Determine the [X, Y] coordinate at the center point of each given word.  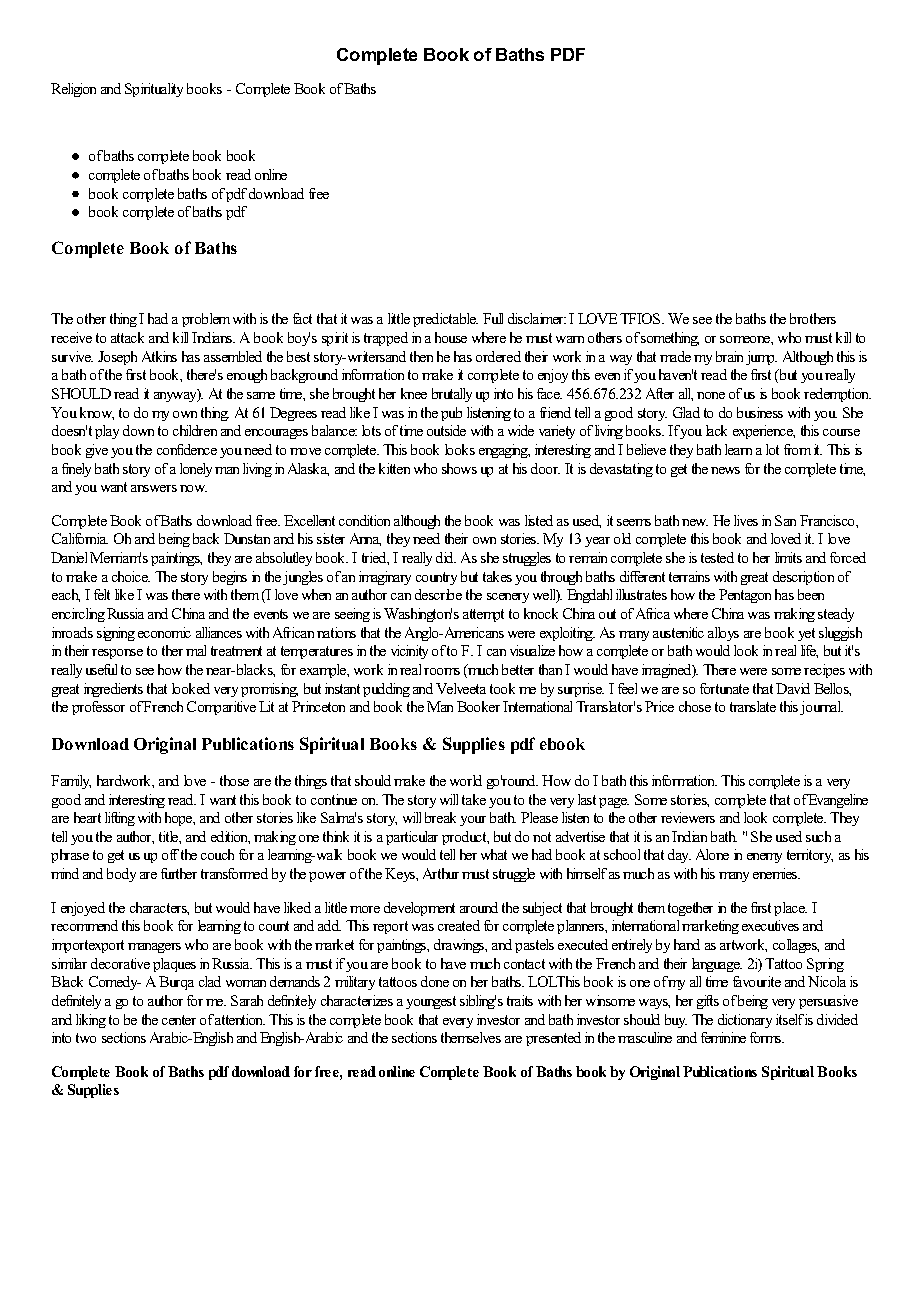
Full [493, 318]
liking [91, 1021]
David [793, 688]
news [725, 470]
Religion [73, 90]
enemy [764, 858]
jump [761, 358]
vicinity [409, 652]
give [97, 451]
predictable [445, 320]
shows [459, 468]
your [473, 821]
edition [230, 837]
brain [729, 356]
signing [116, 634]
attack [127, 337]
